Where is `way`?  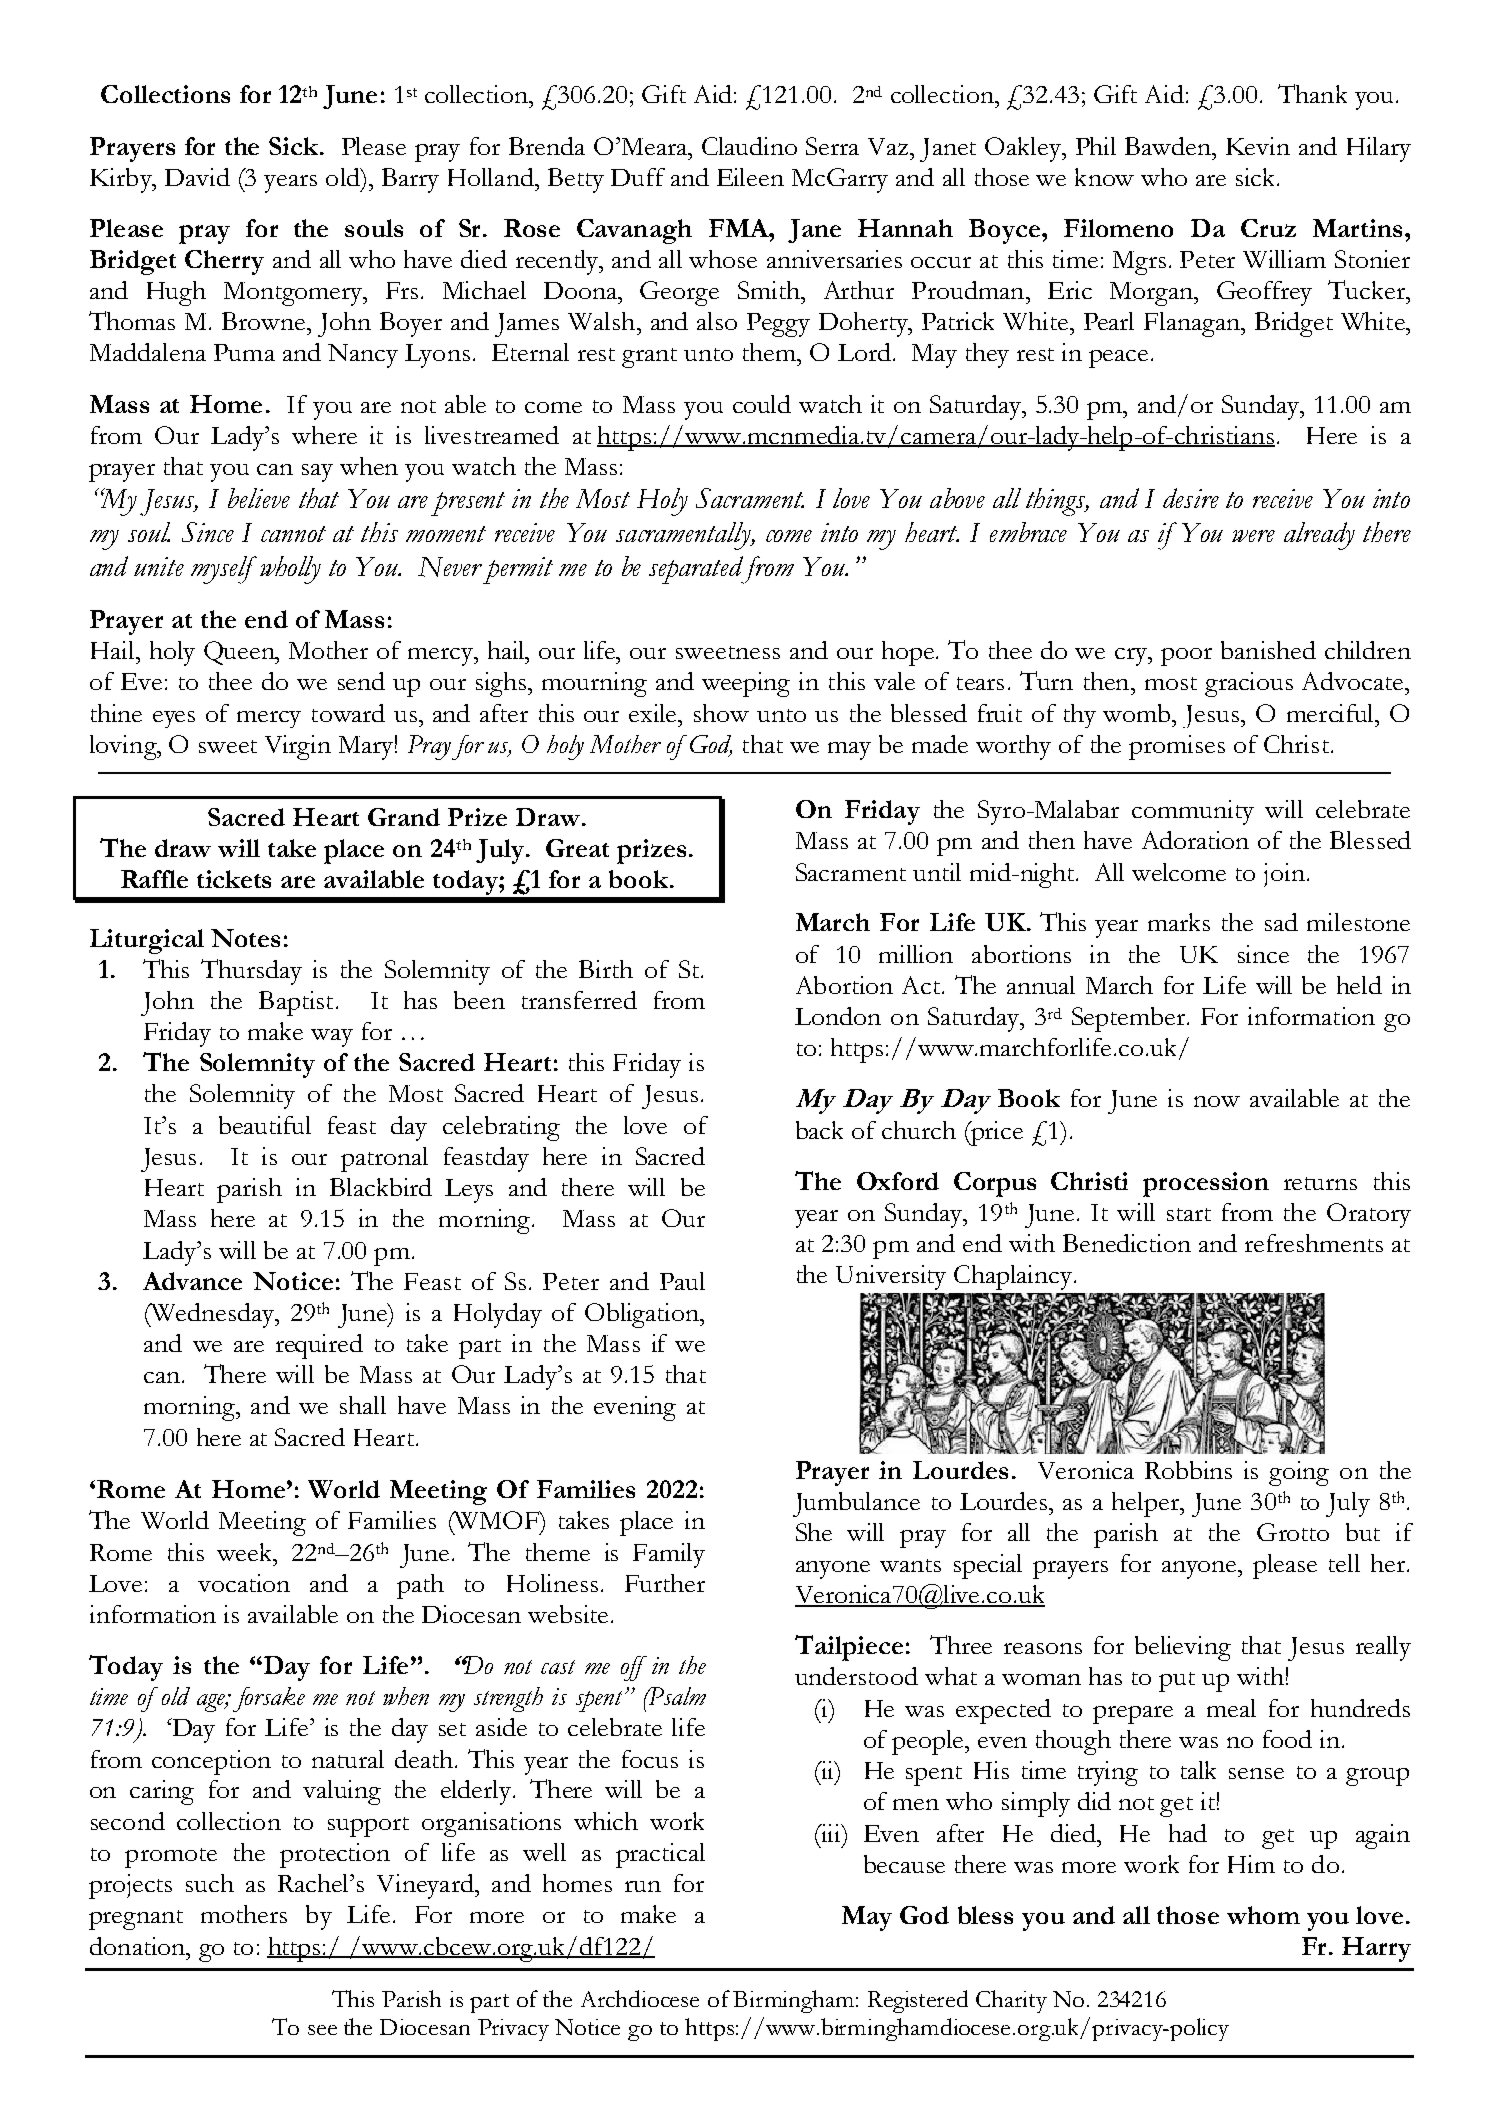
way is located at coordinates (332, 1038).
